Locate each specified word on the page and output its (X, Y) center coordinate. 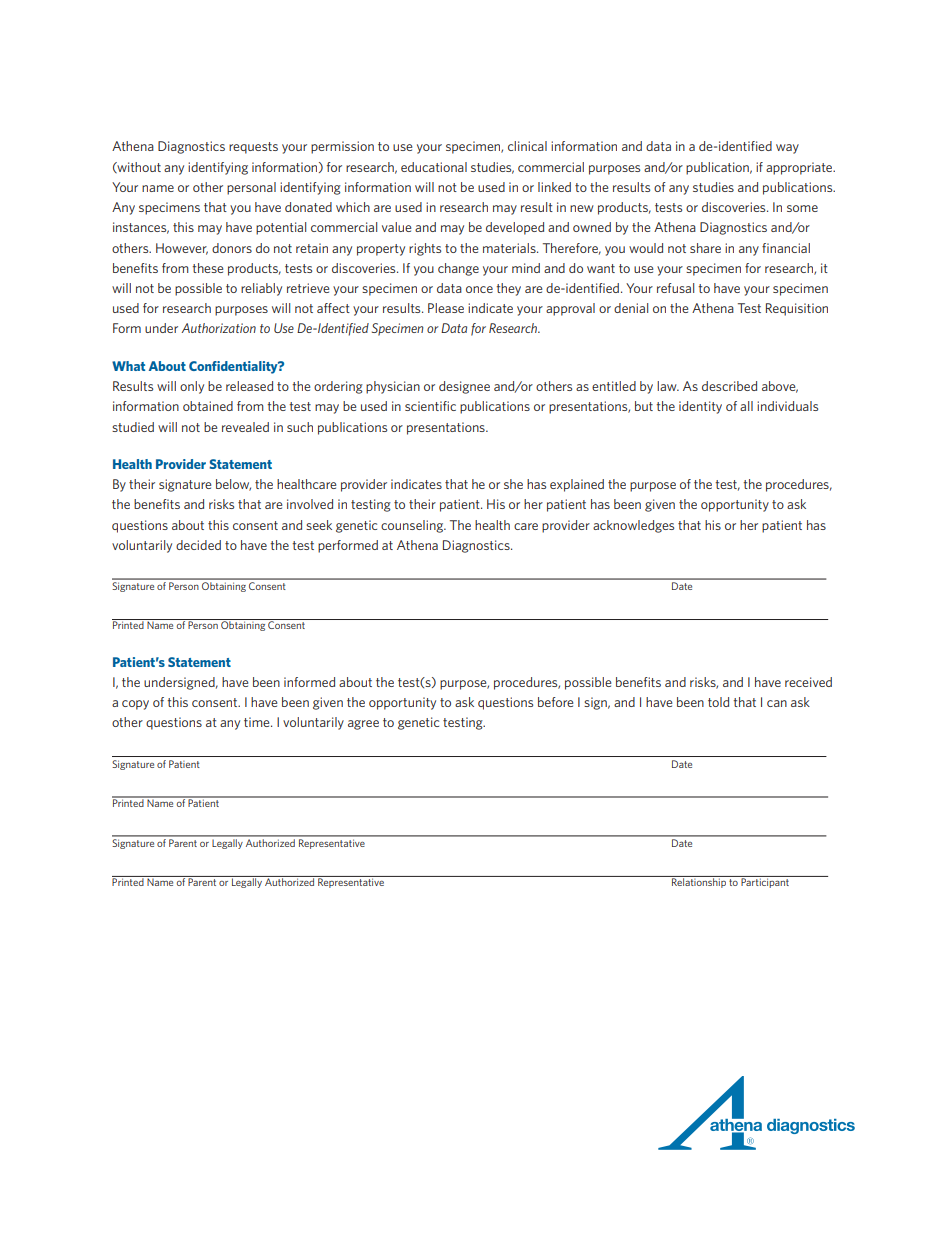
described (729, 386)
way (787, 149)
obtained (208, 406)
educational (434, 167)
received (808, 682)
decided (198, 545)
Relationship (699, 882)
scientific (430, 406)
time (258, 722)
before (555, 702)
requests (253, 148)
